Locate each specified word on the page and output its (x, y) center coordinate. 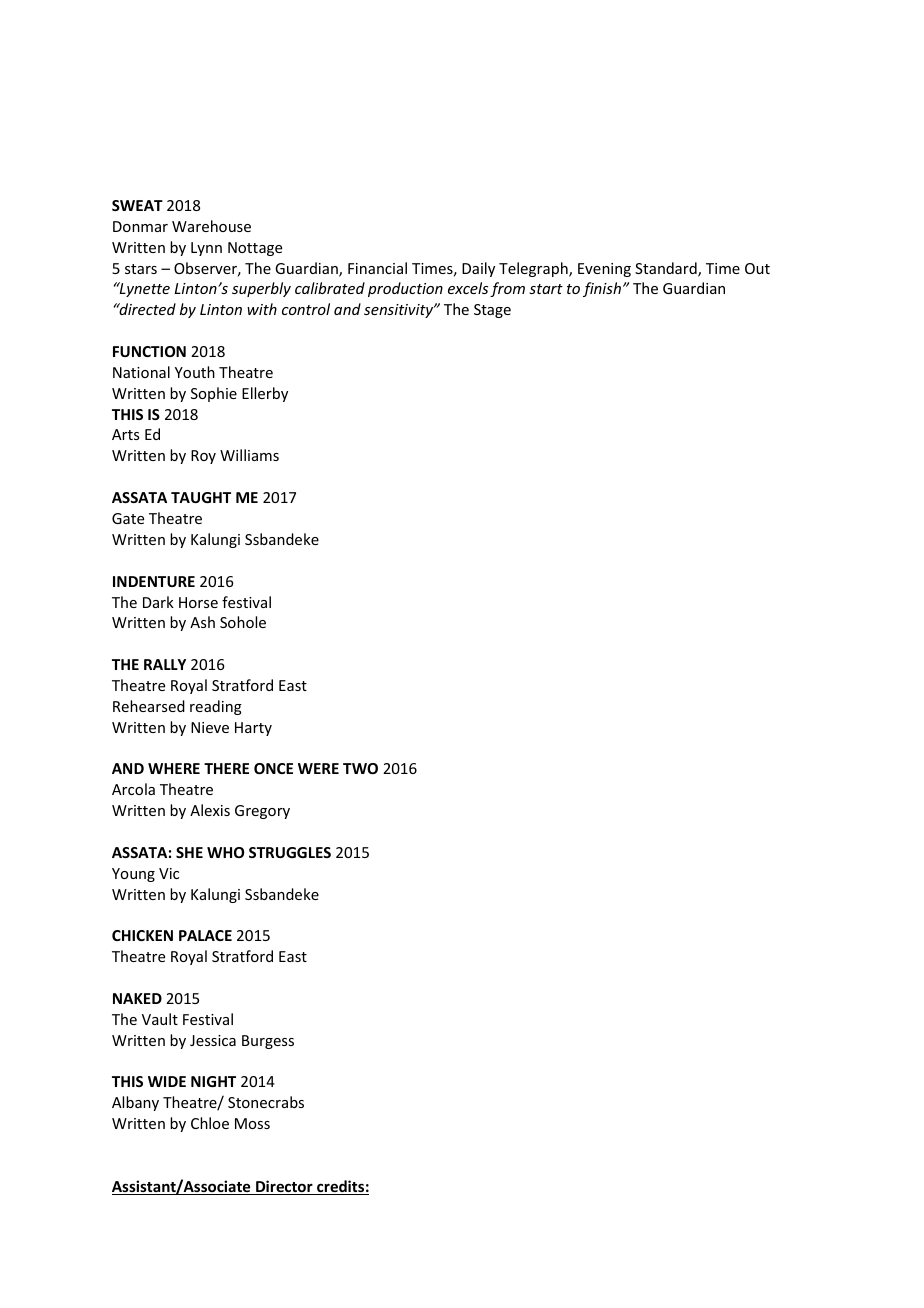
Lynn (206, 249)
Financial (377, 268)
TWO (360, 768)
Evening (604, 270)
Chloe (210, 1123)
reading (216, 707)
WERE (318, 768)
